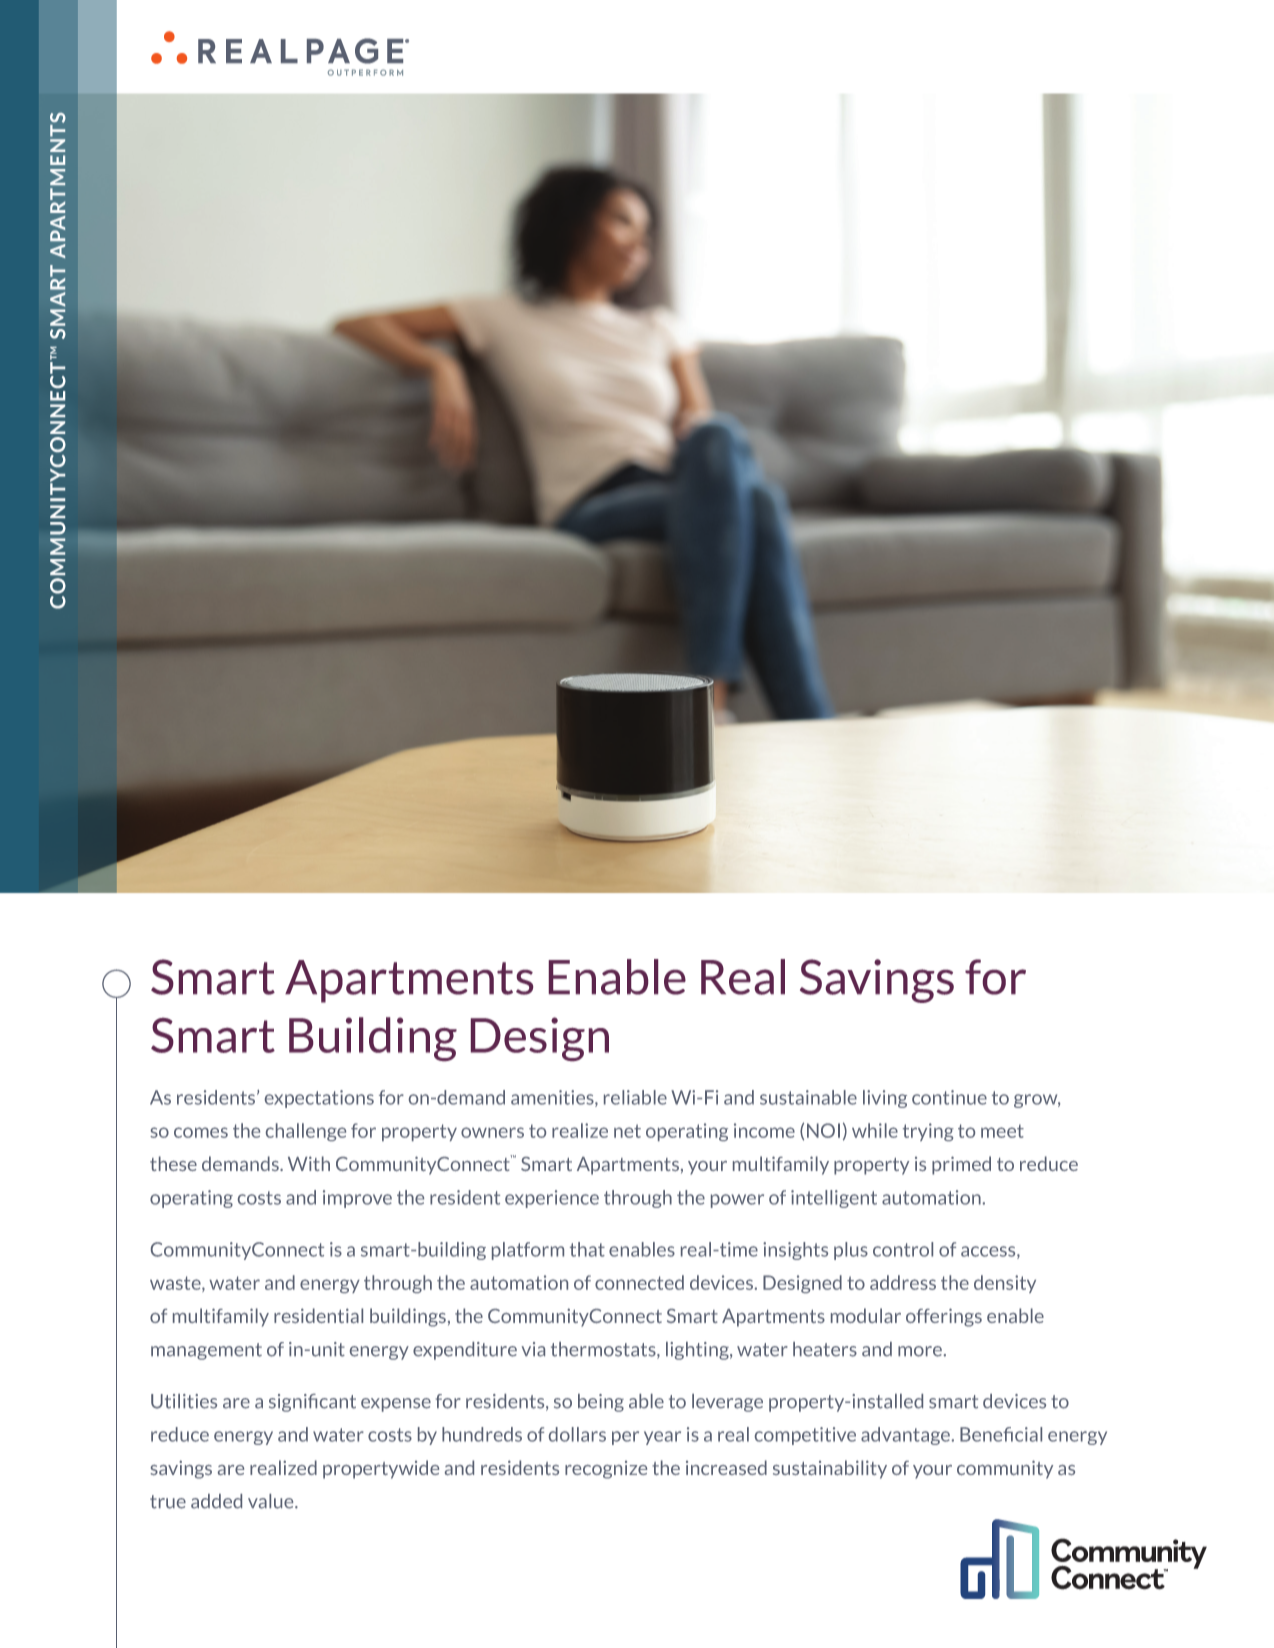 Image resolution: width=1274 pixels, height=1648 pixels. What do you see at coordinates (885, 1099) in the screenshot?
I see `living` at bounding box center [885, 1099].
